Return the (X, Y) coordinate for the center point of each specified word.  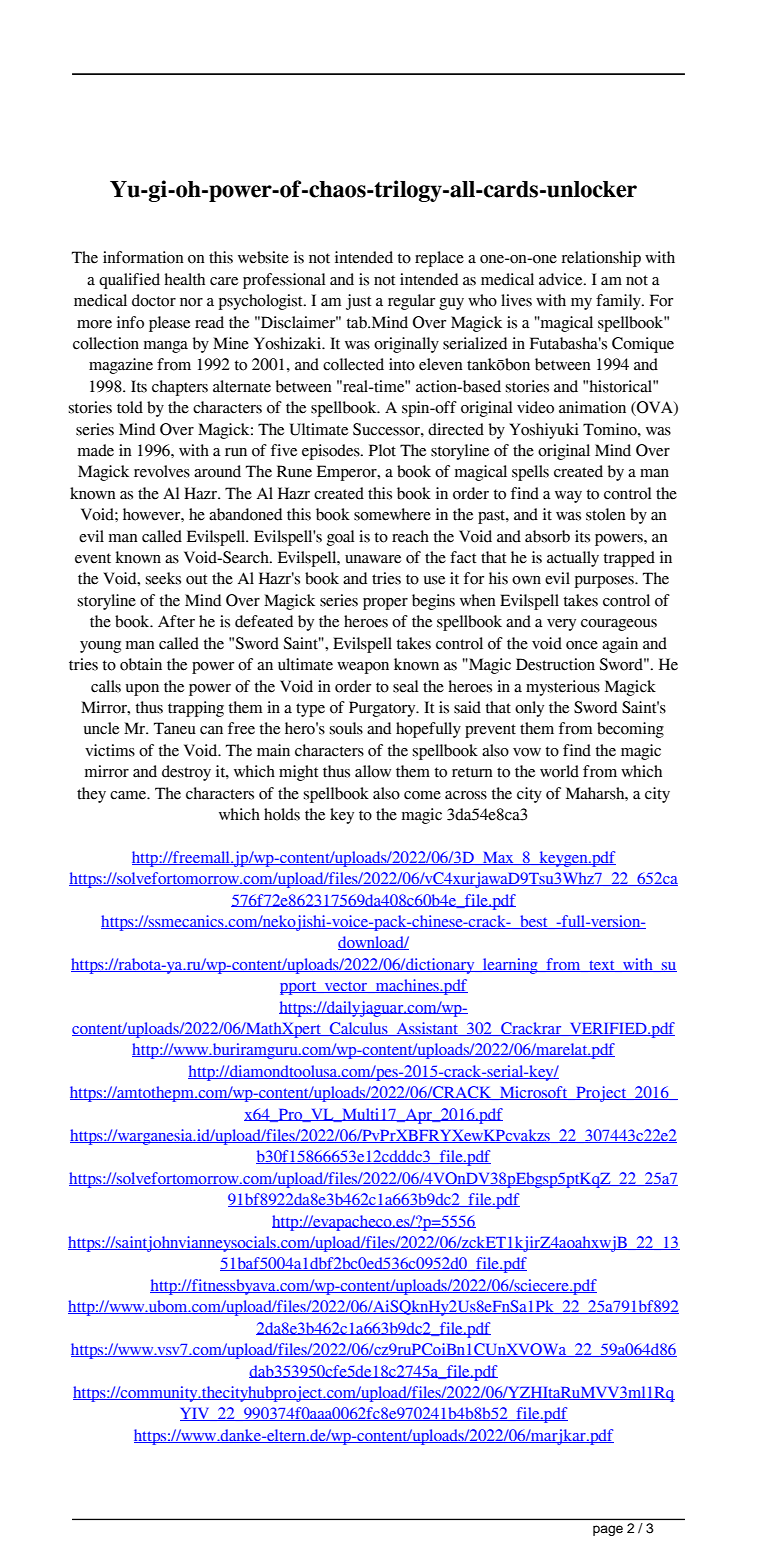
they (91, 795)
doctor (154, 300)
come (422, 795)
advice (562, 279)
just (359, 302)
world (559, 771)
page (608, 1530)
